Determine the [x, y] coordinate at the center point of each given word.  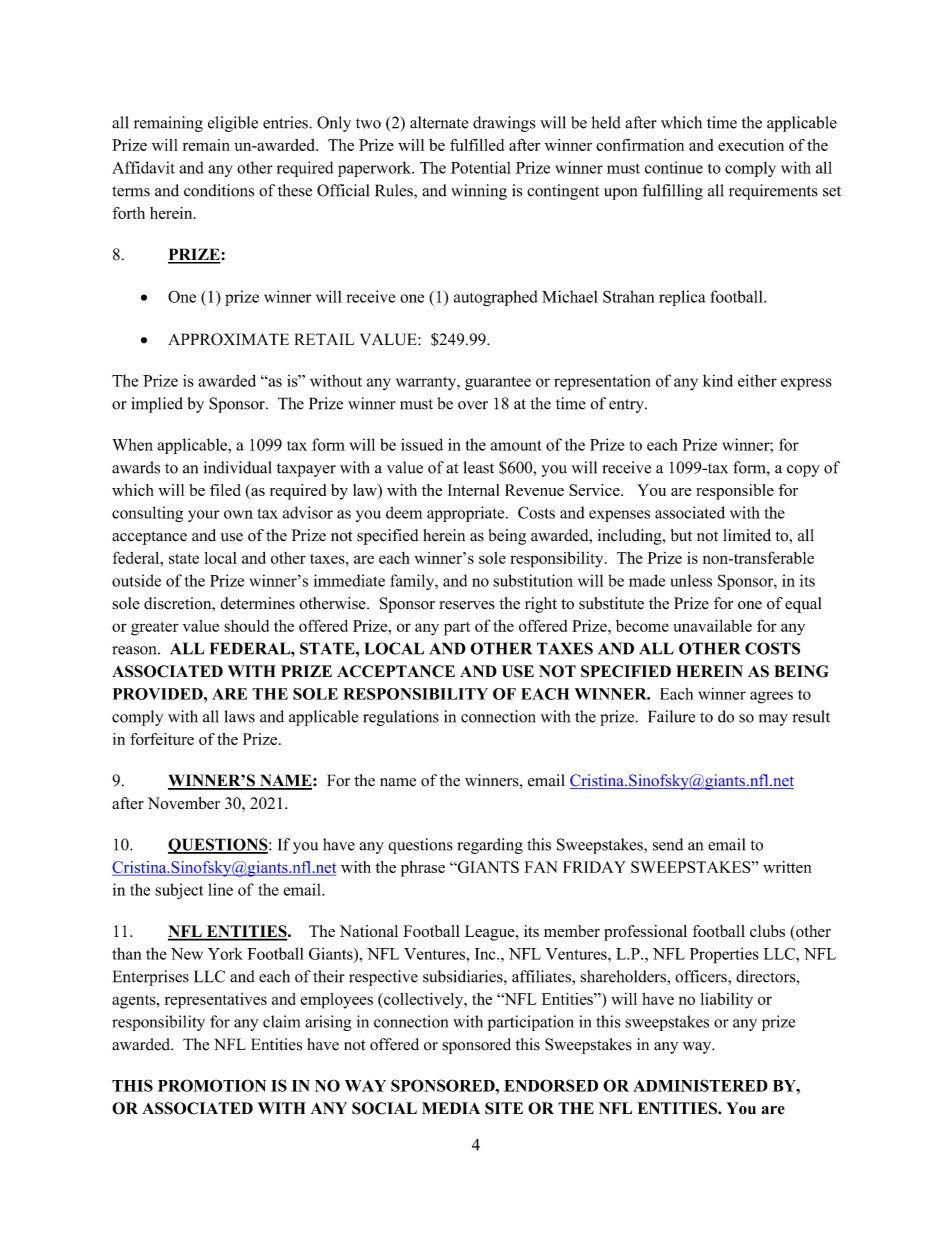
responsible [735, 492]
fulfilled [477, 145]
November [184, 803]
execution [751, 145]
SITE [504, 1108]
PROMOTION [212, 1085]
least [478, 467]
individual [238, 467]
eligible [233, 124]
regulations [401, 718]
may [773, 720]
